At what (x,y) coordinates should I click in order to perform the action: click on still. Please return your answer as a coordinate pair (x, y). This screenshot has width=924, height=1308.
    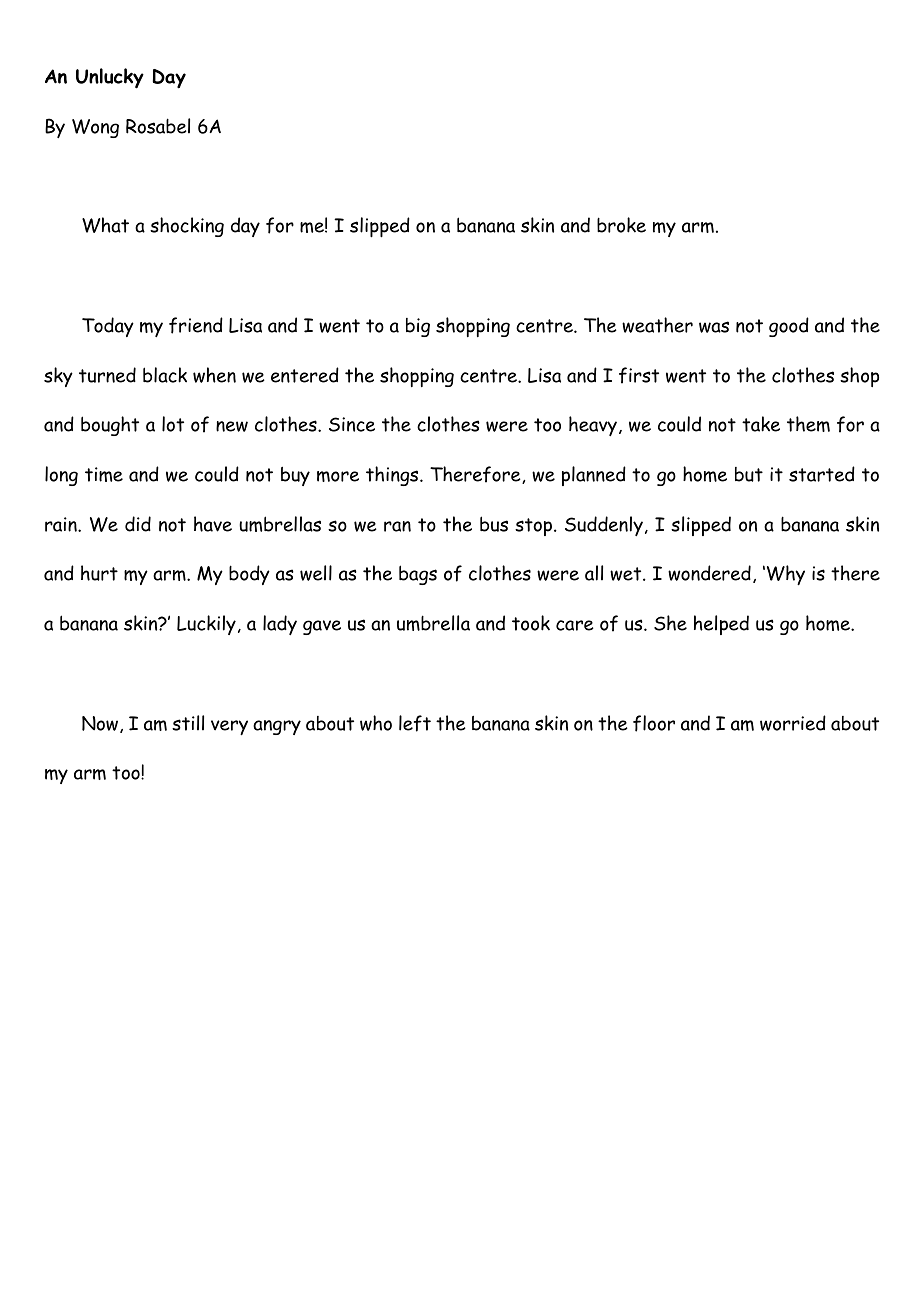
    Looking at the image, I should click on (188, 723).
